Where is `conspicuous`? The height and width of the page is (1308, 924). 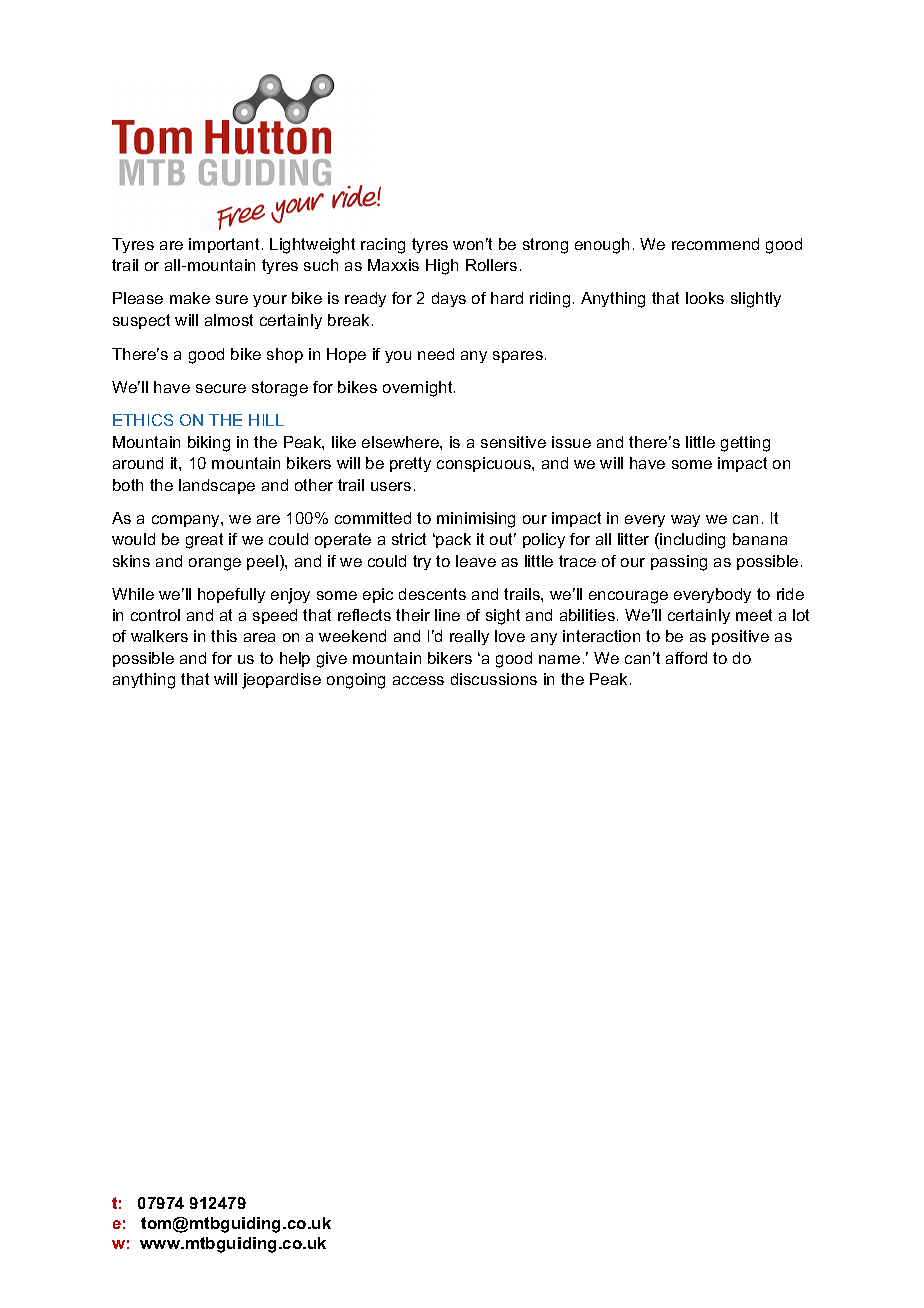 conspicuous is located at coordinates (485, 464).
